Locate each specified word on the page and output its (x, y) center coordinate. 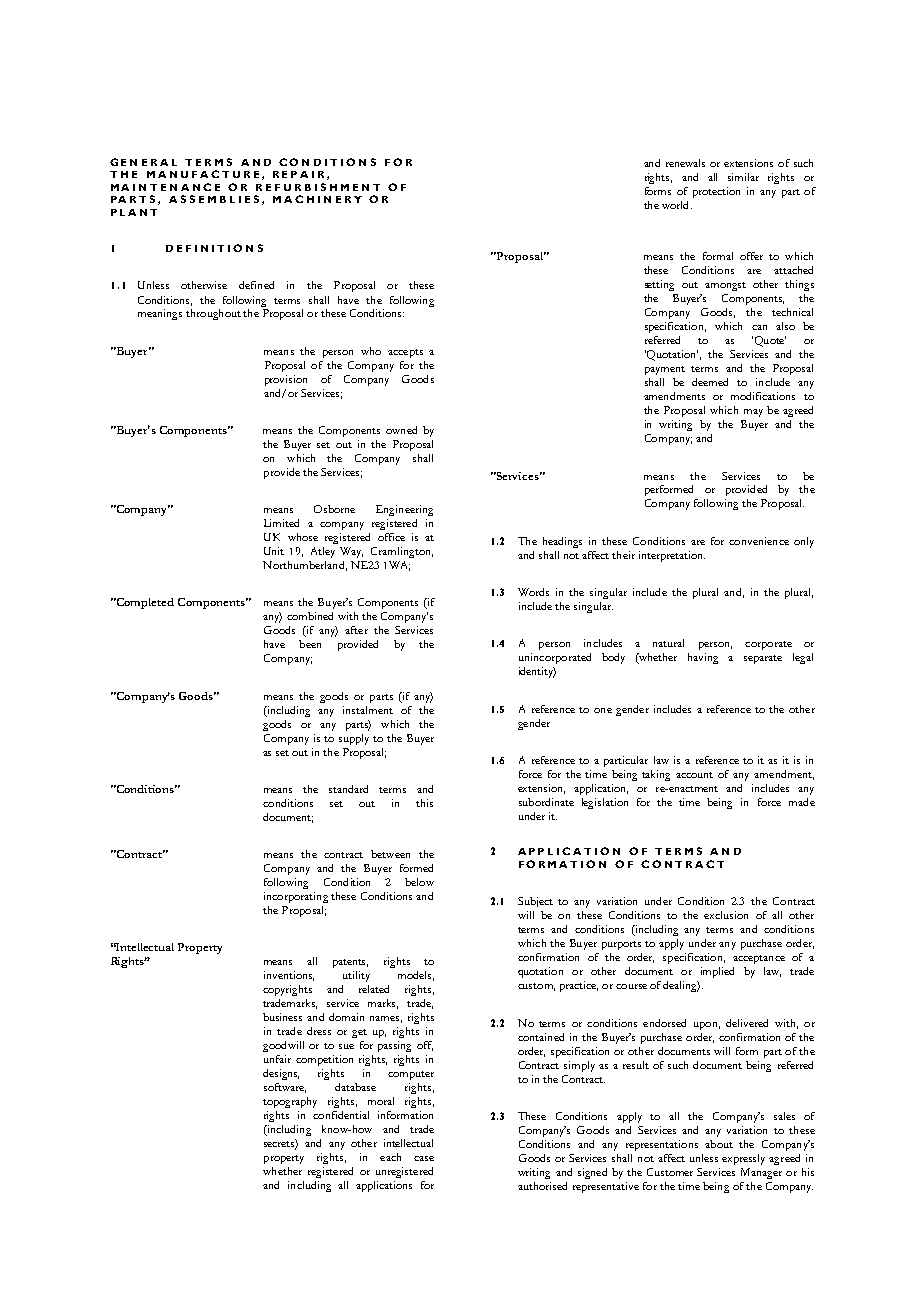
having (703, 658)
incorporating (296, 897)
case (424, 1158)
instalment (368, 710)
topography (290, 1102)
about (719, 1144)
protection (716, 192)
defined (256, 285)
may (753, 413)
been (310, 644)
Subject (535, 902)
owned (401, 430)
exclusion (726, 915)
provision (286, 380)
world (677, 205)
